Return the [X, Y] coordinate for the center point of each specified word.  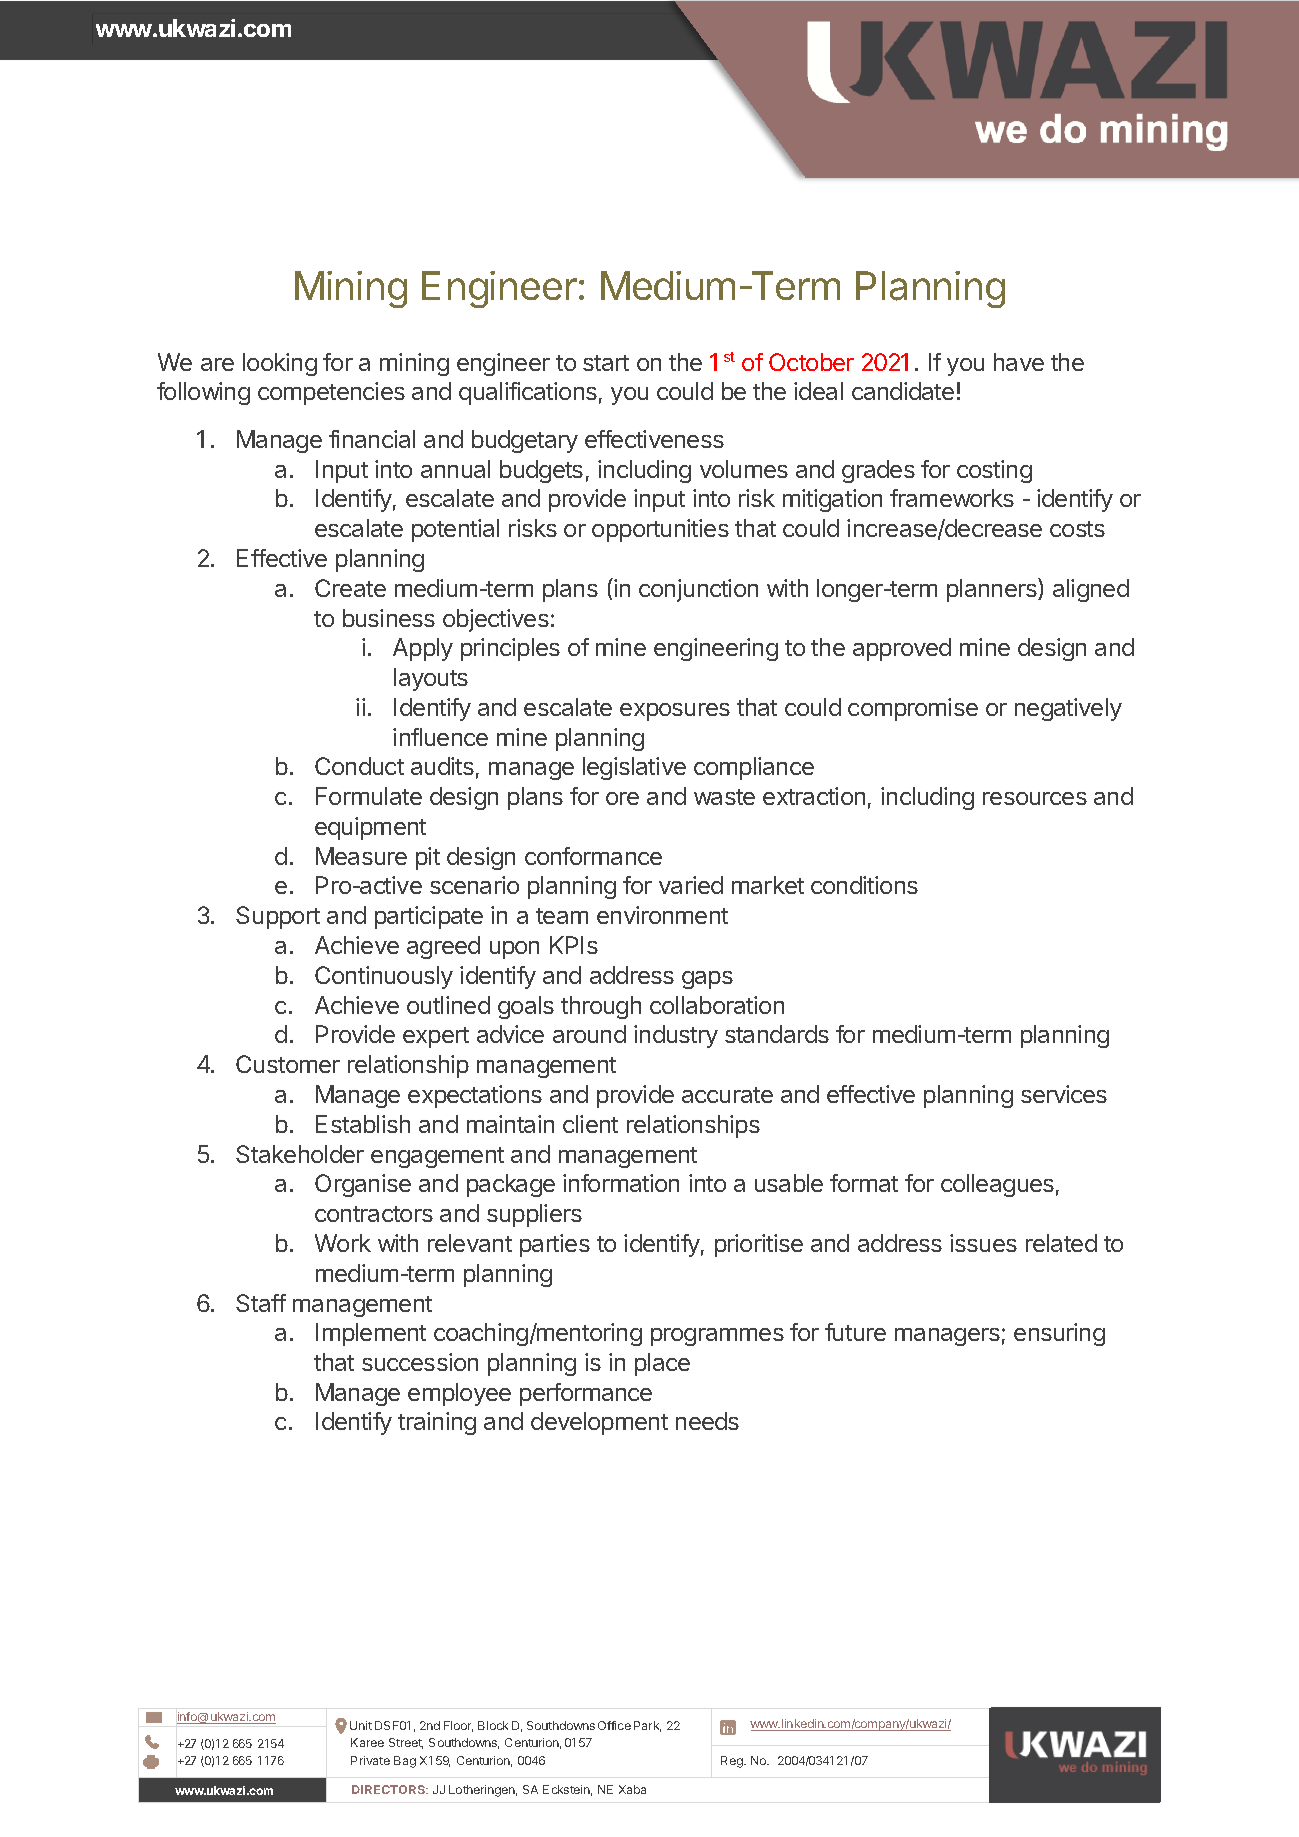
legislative [634, 768]
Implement [371, 1334]
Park [647, 1726]
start [606, 363]
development [599, 1423]
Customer [288, 1064]
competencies [331, 393]
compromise [913, 709]
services [1064, 1094]
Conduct [359, 766]
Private [370, 1760]
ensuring [1059, 1334]
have [1019, 362]
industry [676, 1036]
